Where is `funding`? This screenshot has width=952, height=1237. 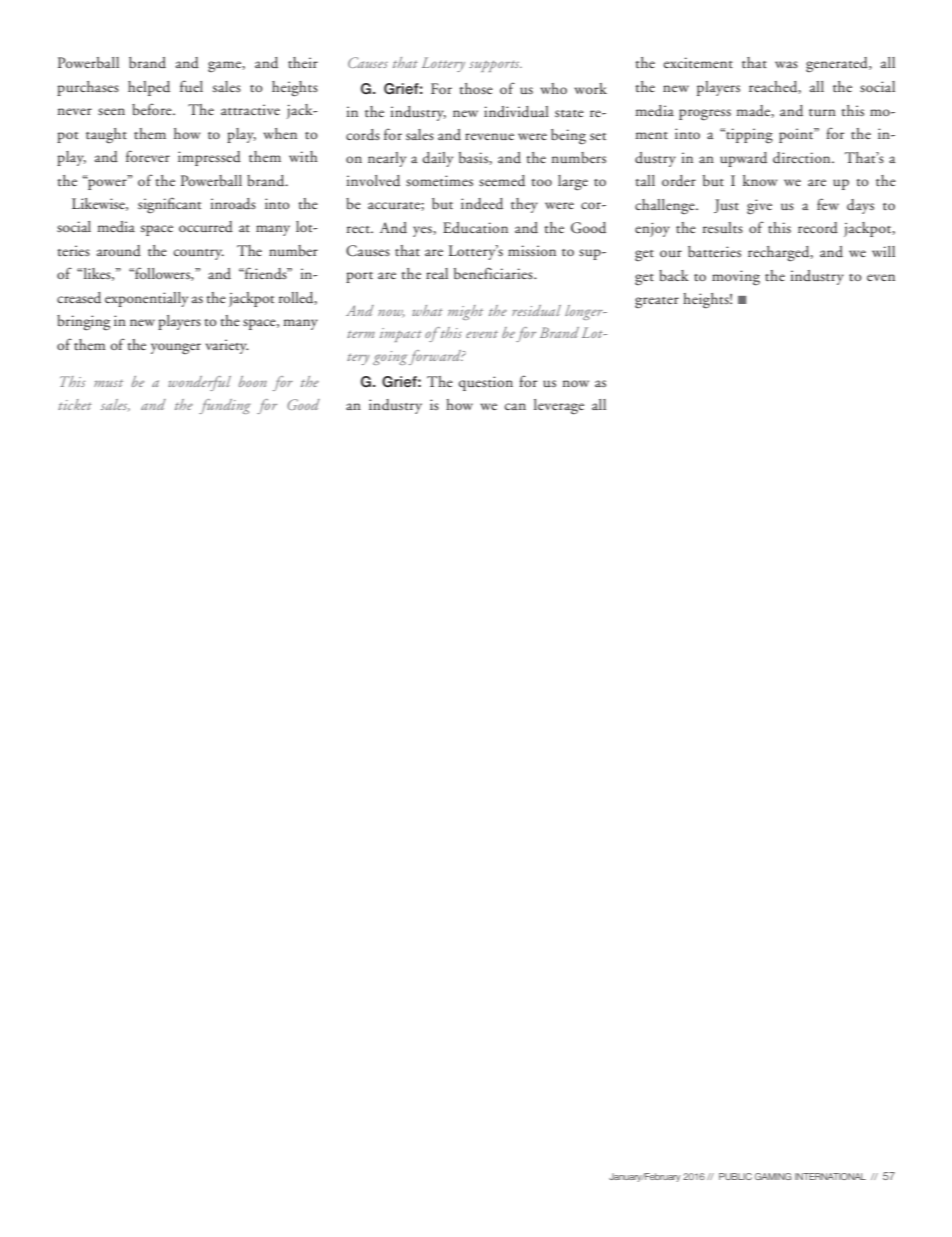 funding is located at coordinates (225, 406).
